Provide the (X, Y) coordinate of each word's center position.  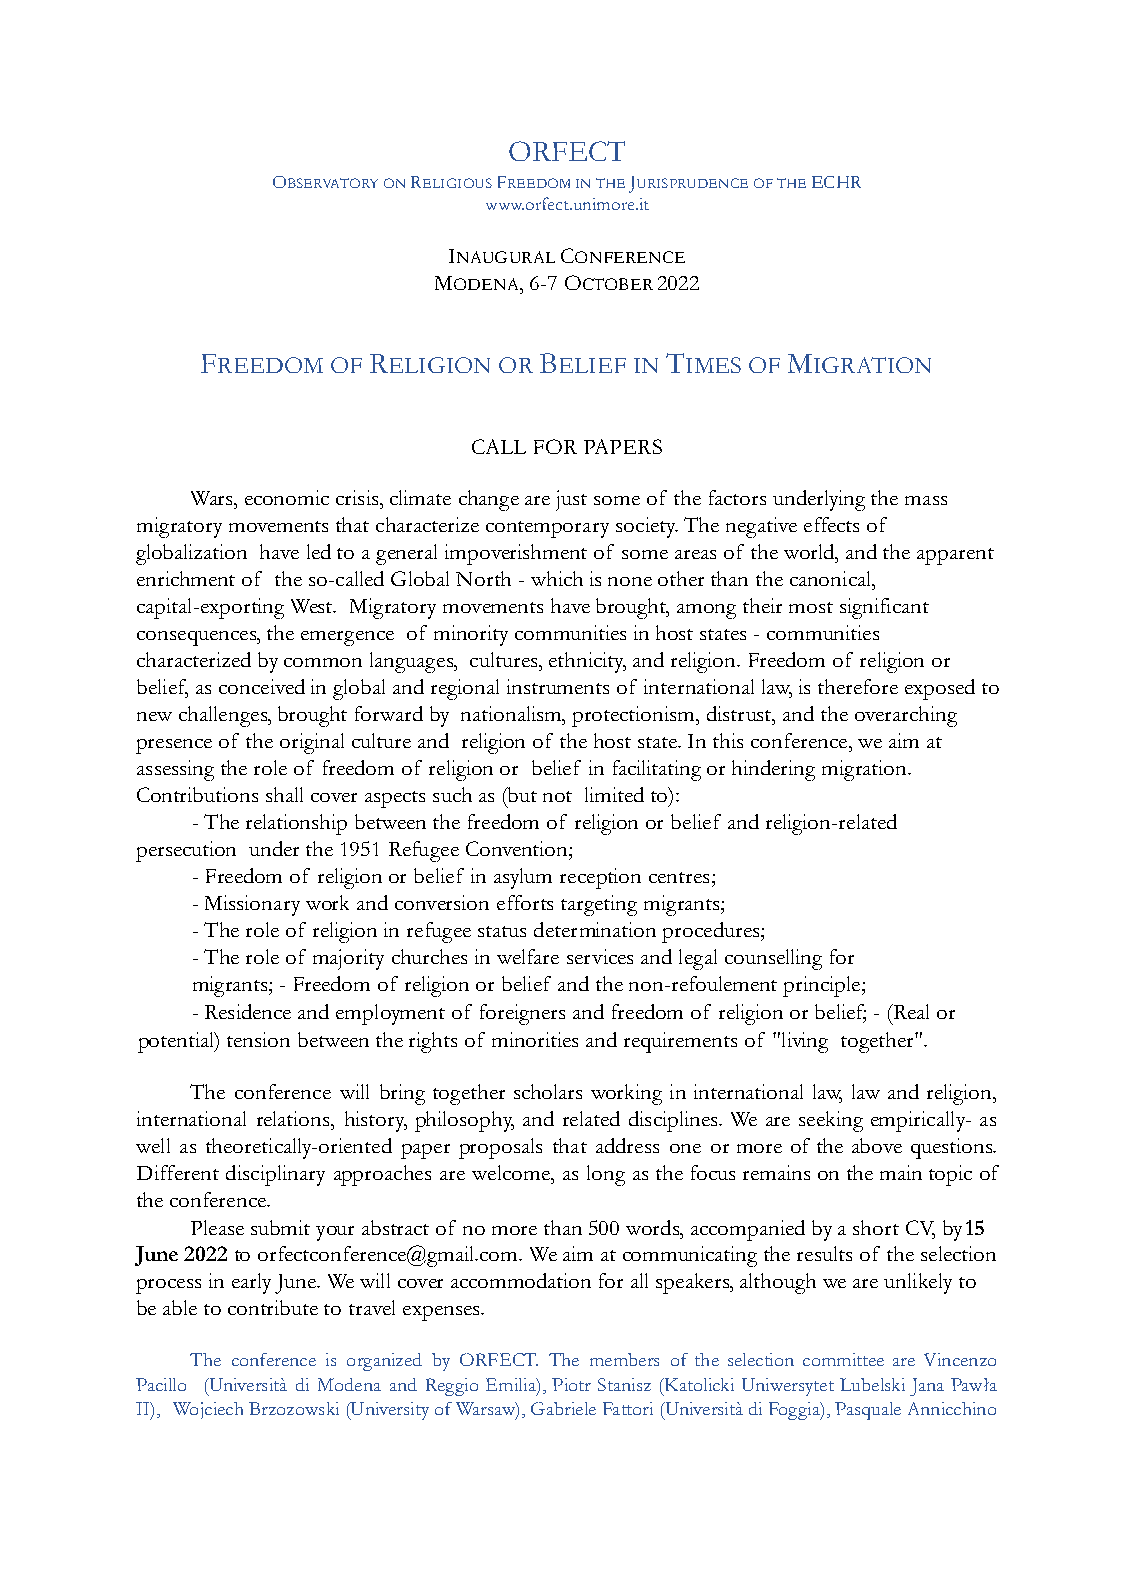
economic (287, 497)
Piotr (571, 1384)
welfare (528, 956)
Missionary (252, 905)
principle (823, 986)
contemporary (547, 529)
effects (831, 524)
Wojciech (208, 1410)
